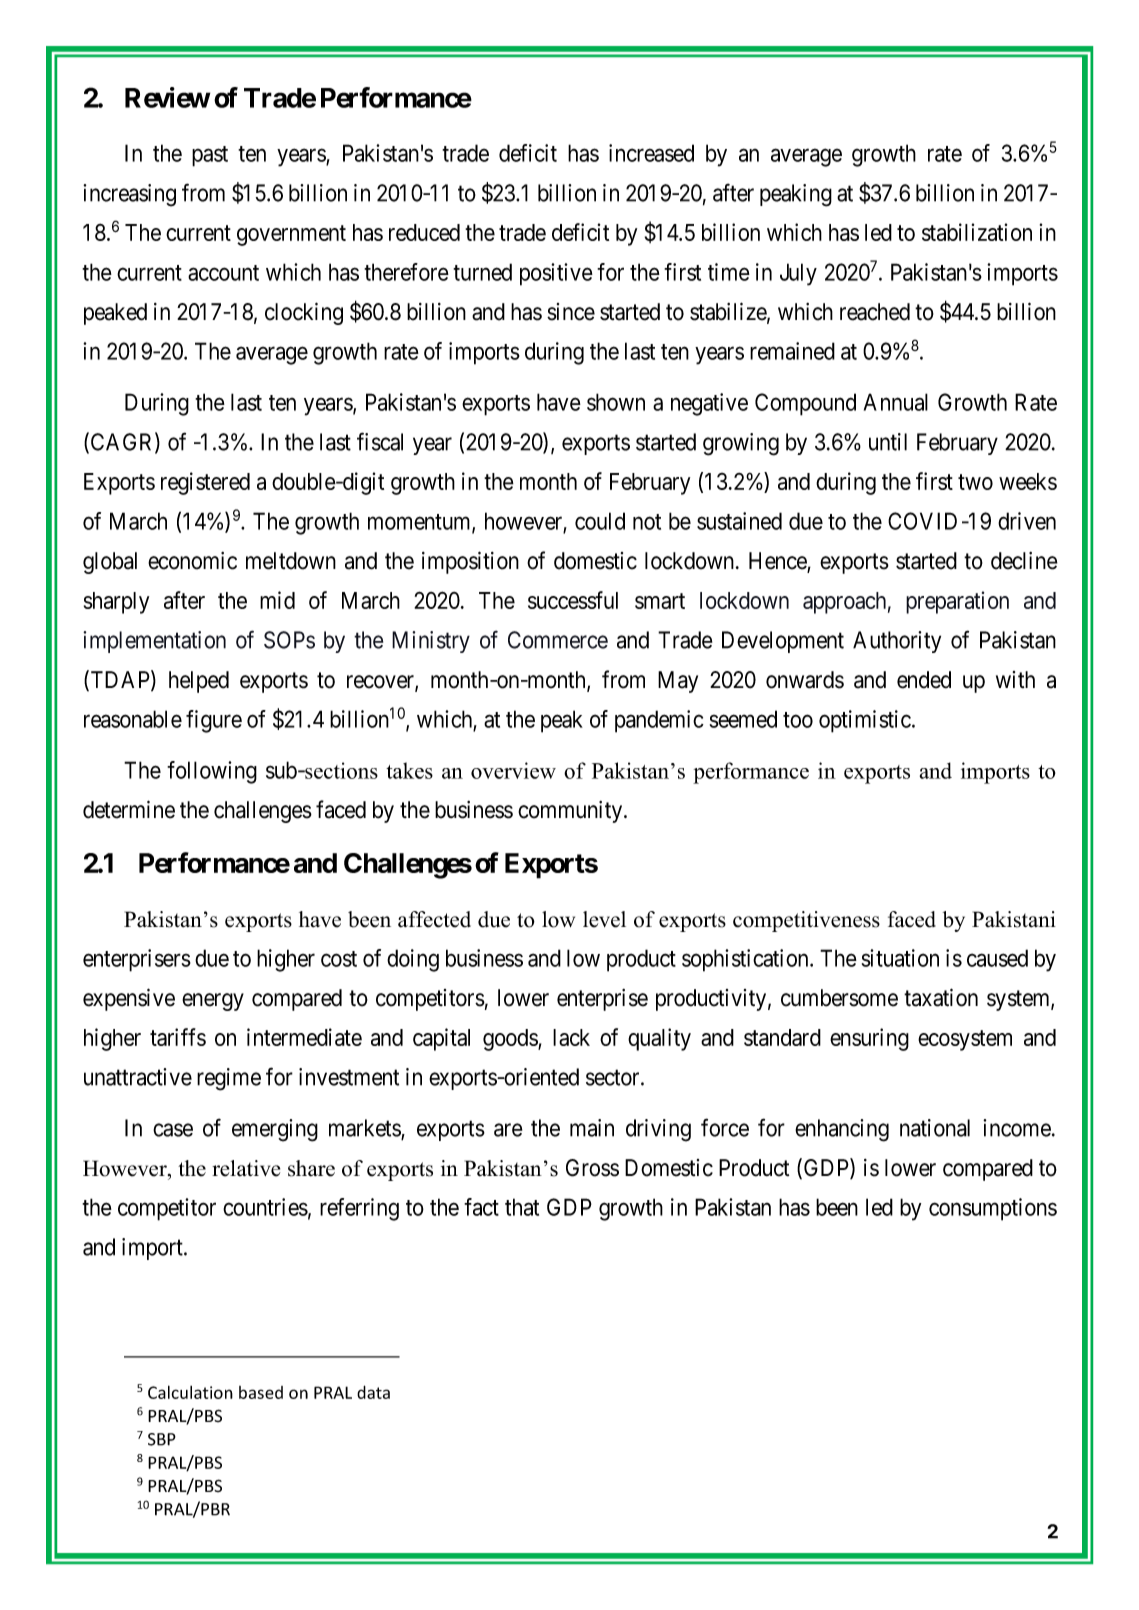 This screenshot has height=1610, width=1139. What do you see at coordinates (571, 812) in the screenshot?
I see `community` at bounding box center [571, 812].
